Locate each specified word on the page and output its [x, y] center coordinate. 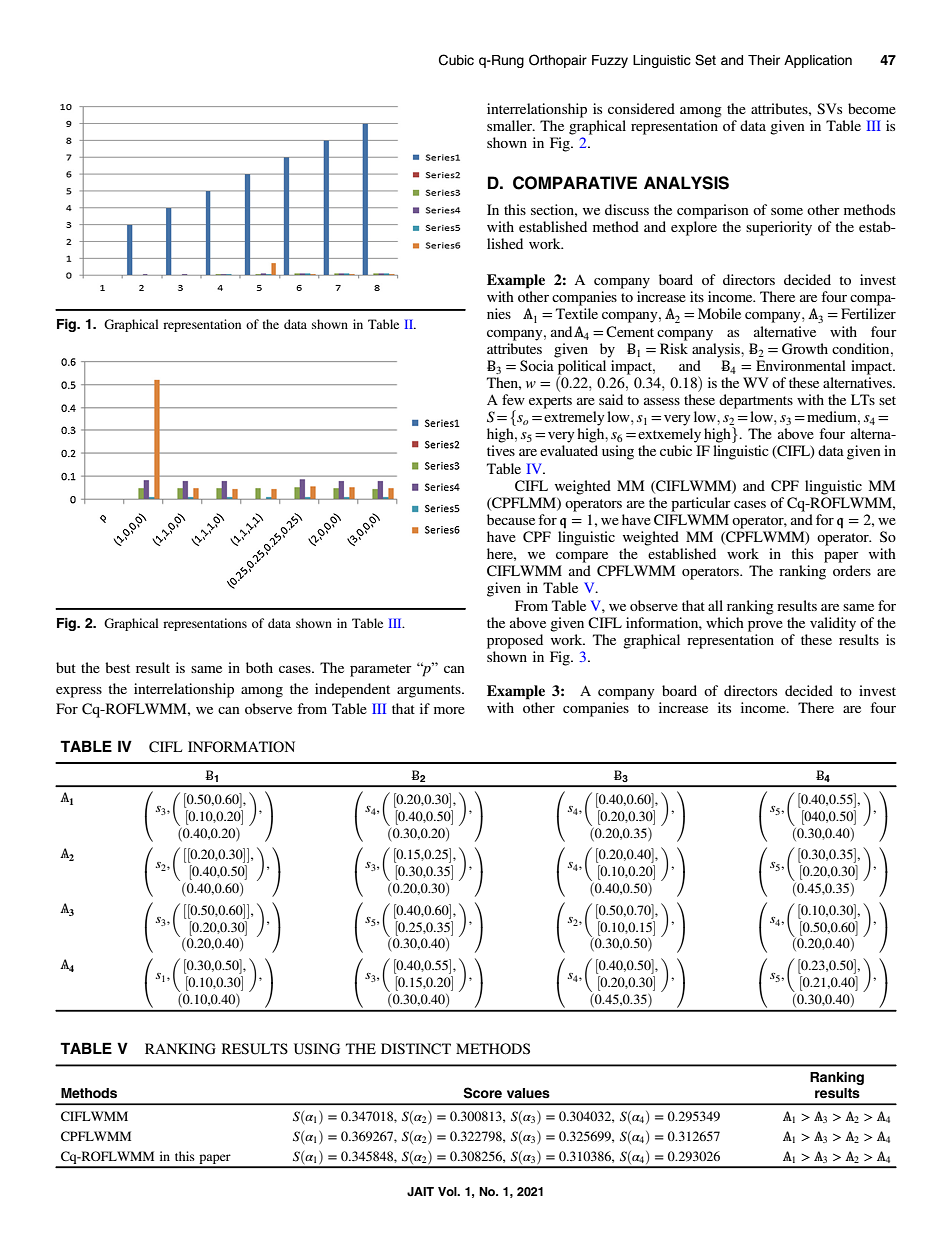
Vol [448, 1191]
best [117, 667]
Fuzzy [610, 61]
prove [765, 626]
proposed [515, 641]
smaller [511, 125]
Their [764, 60]
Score [483, 1093]
